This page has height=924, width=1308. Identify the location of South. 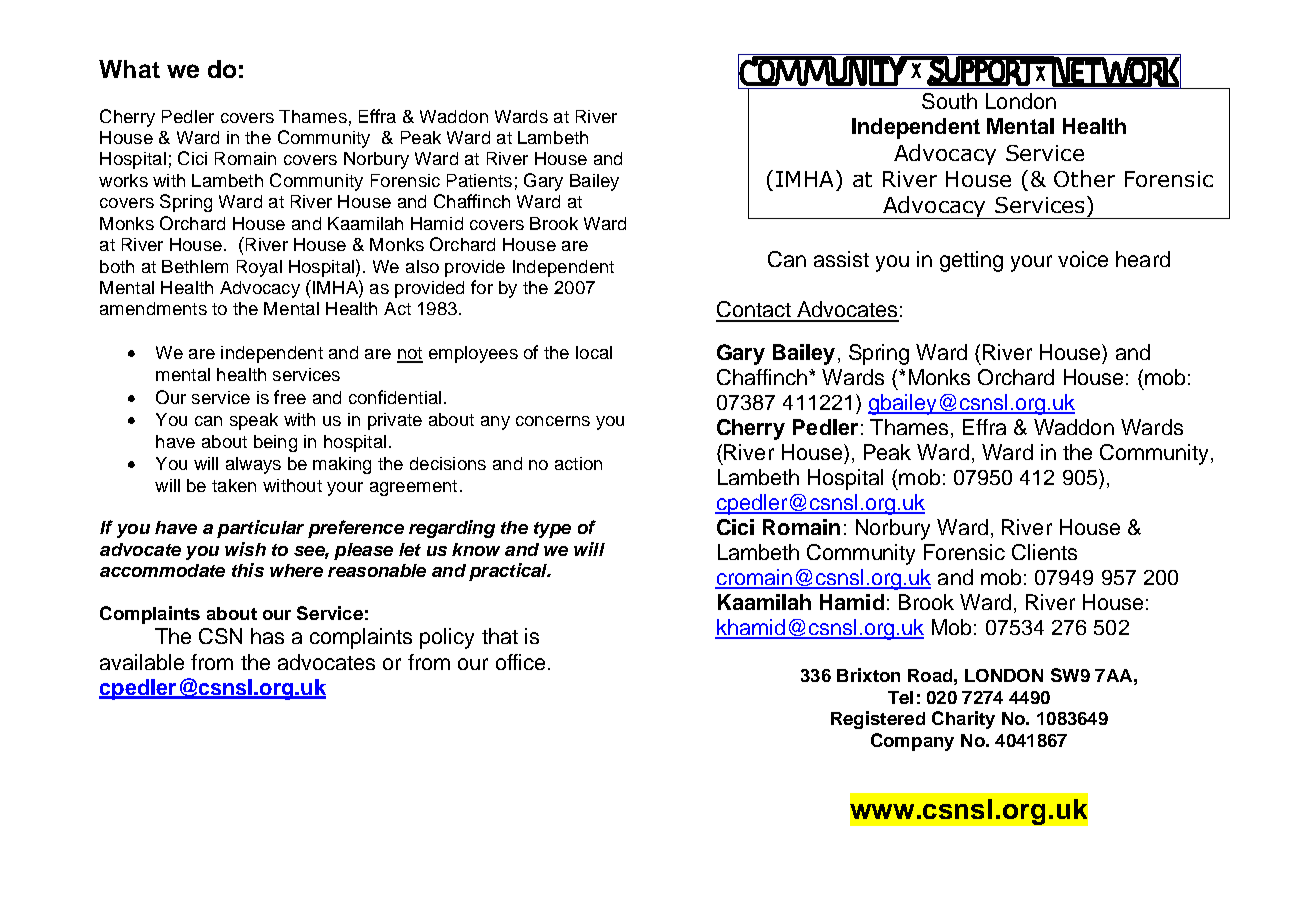
(949, 101).
